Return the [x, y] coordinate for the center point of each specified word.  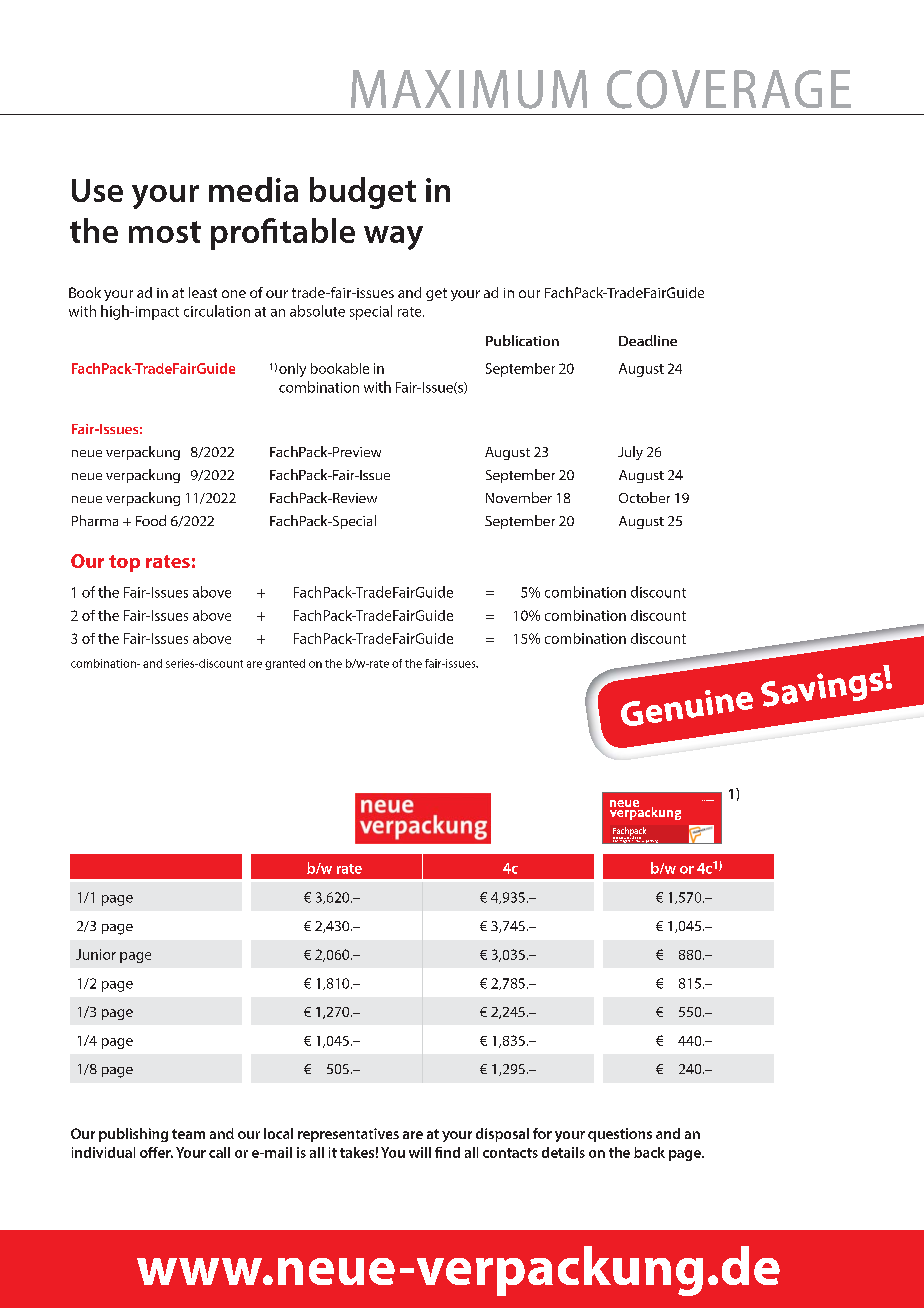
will [420, 1152]
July [630, 453]
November [519, 497]
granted [285, 664]
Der [615, 839]
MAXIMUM [469, 89]
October [644, 497]
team [188, 1134]
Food [151, 520]
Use [97, 190]
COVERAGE [729, 89]
